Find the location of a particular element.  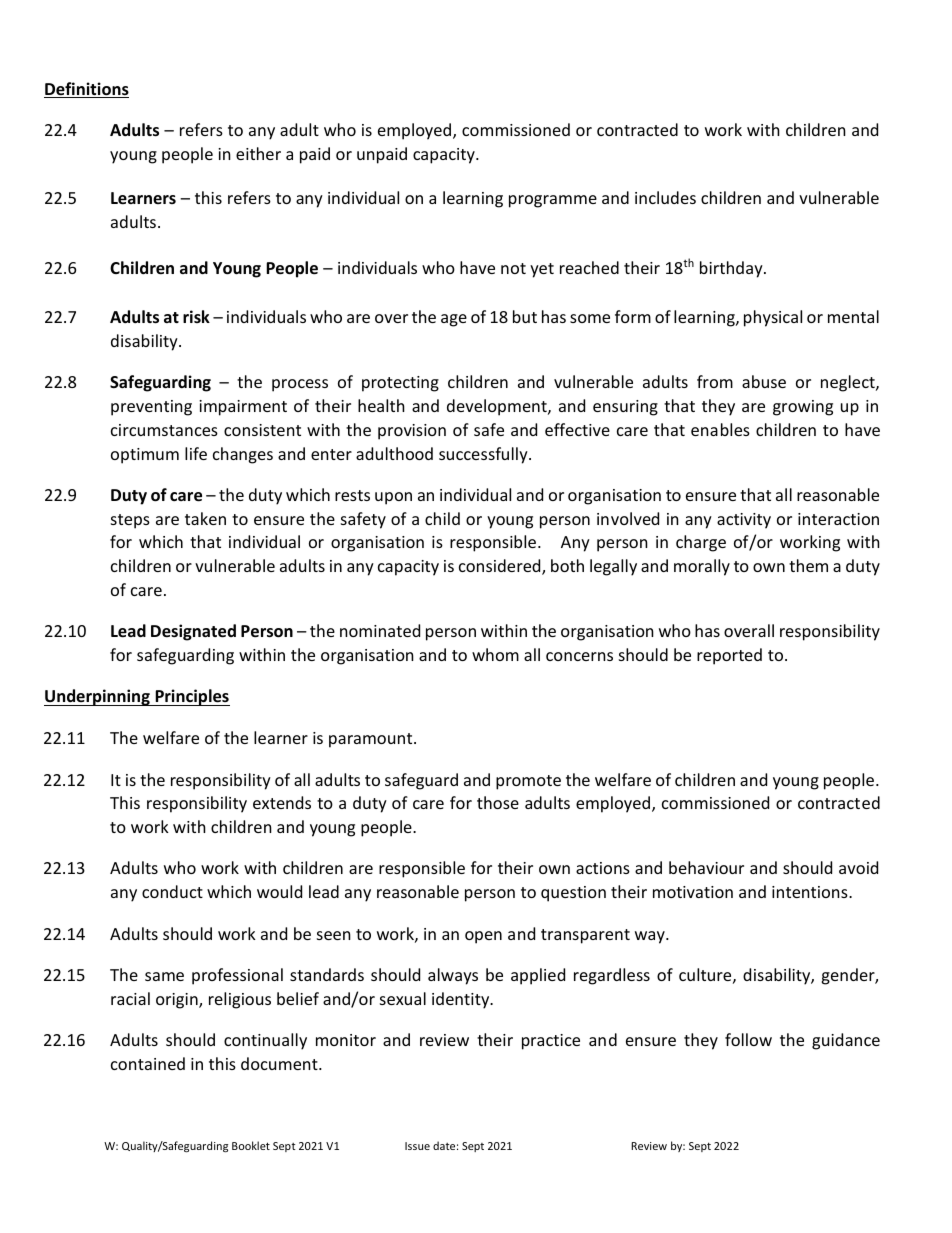

Designated is located at coordinates (193, 632).
